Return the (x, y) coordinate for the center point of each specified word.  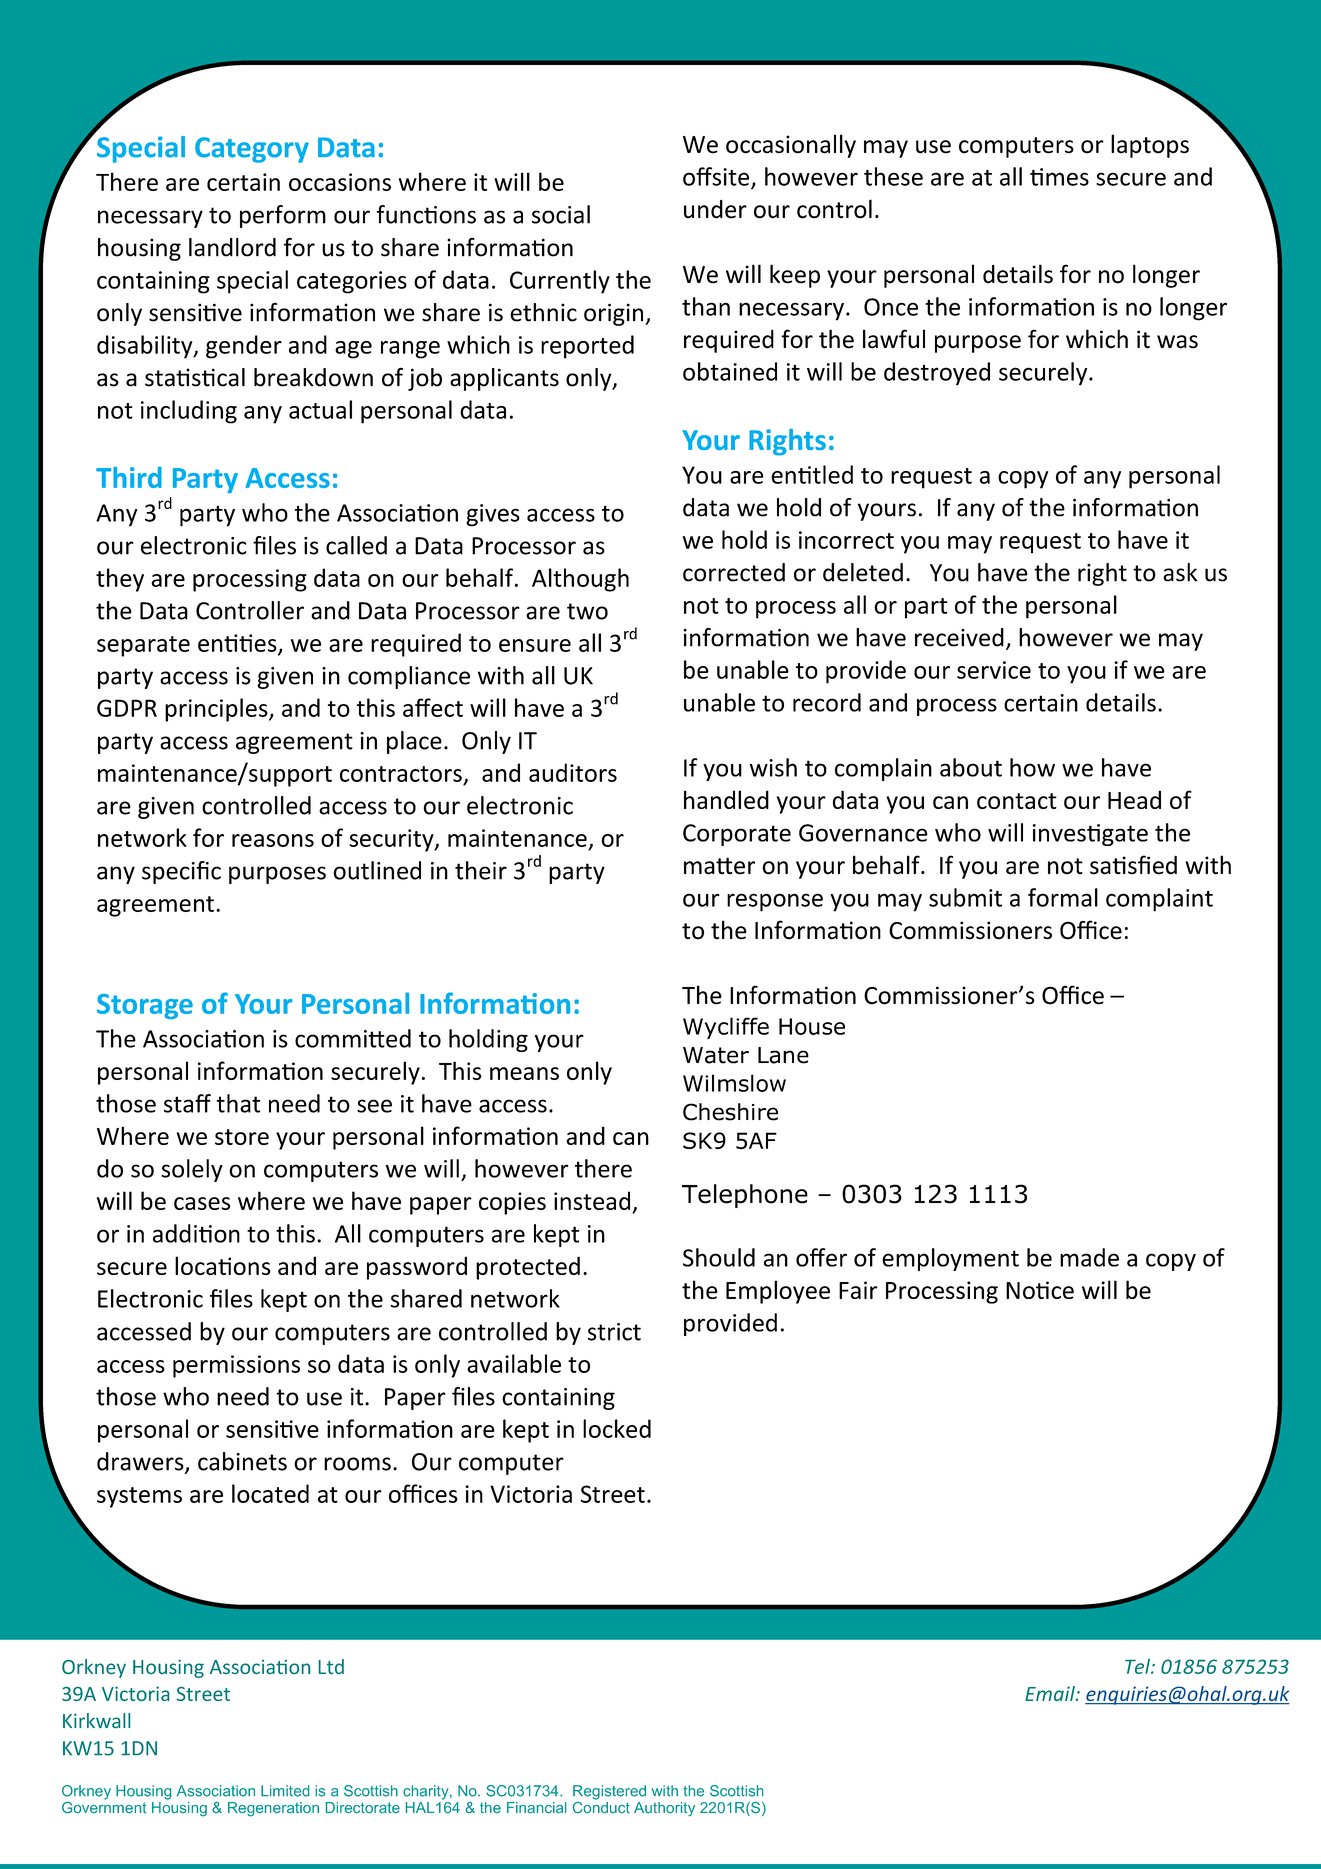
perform (283, 216)
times (1059, 177)
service (994, 670)
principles (217, 710)
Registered (609, 1792)
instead (593, 1202)
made (1089, 1257)
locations (223, 1265)
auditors (573, 772)
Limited (285, 1791)
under (715, 209)
